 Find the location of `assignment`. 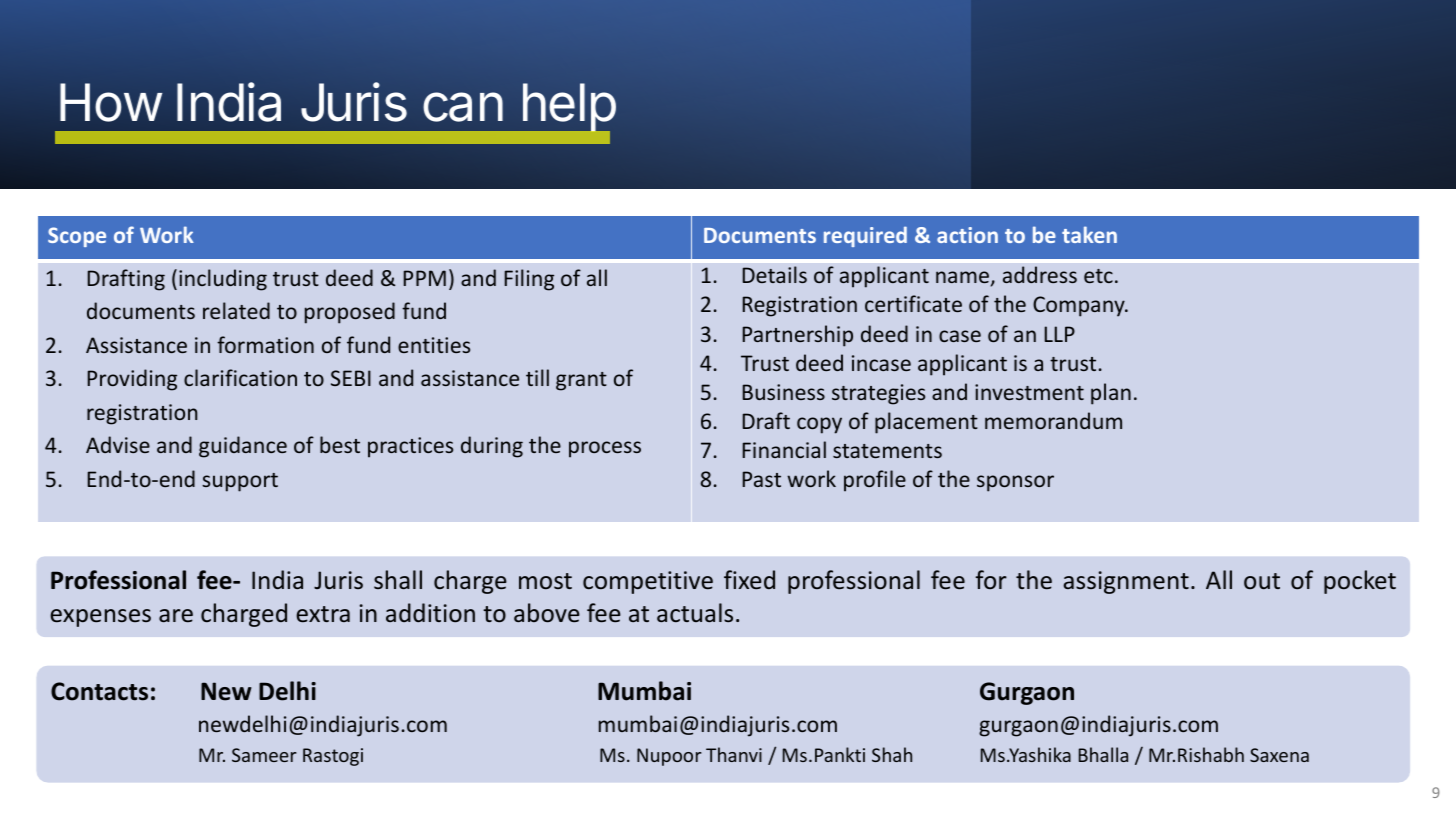

assignment is located at coordinates (1126, 582).
